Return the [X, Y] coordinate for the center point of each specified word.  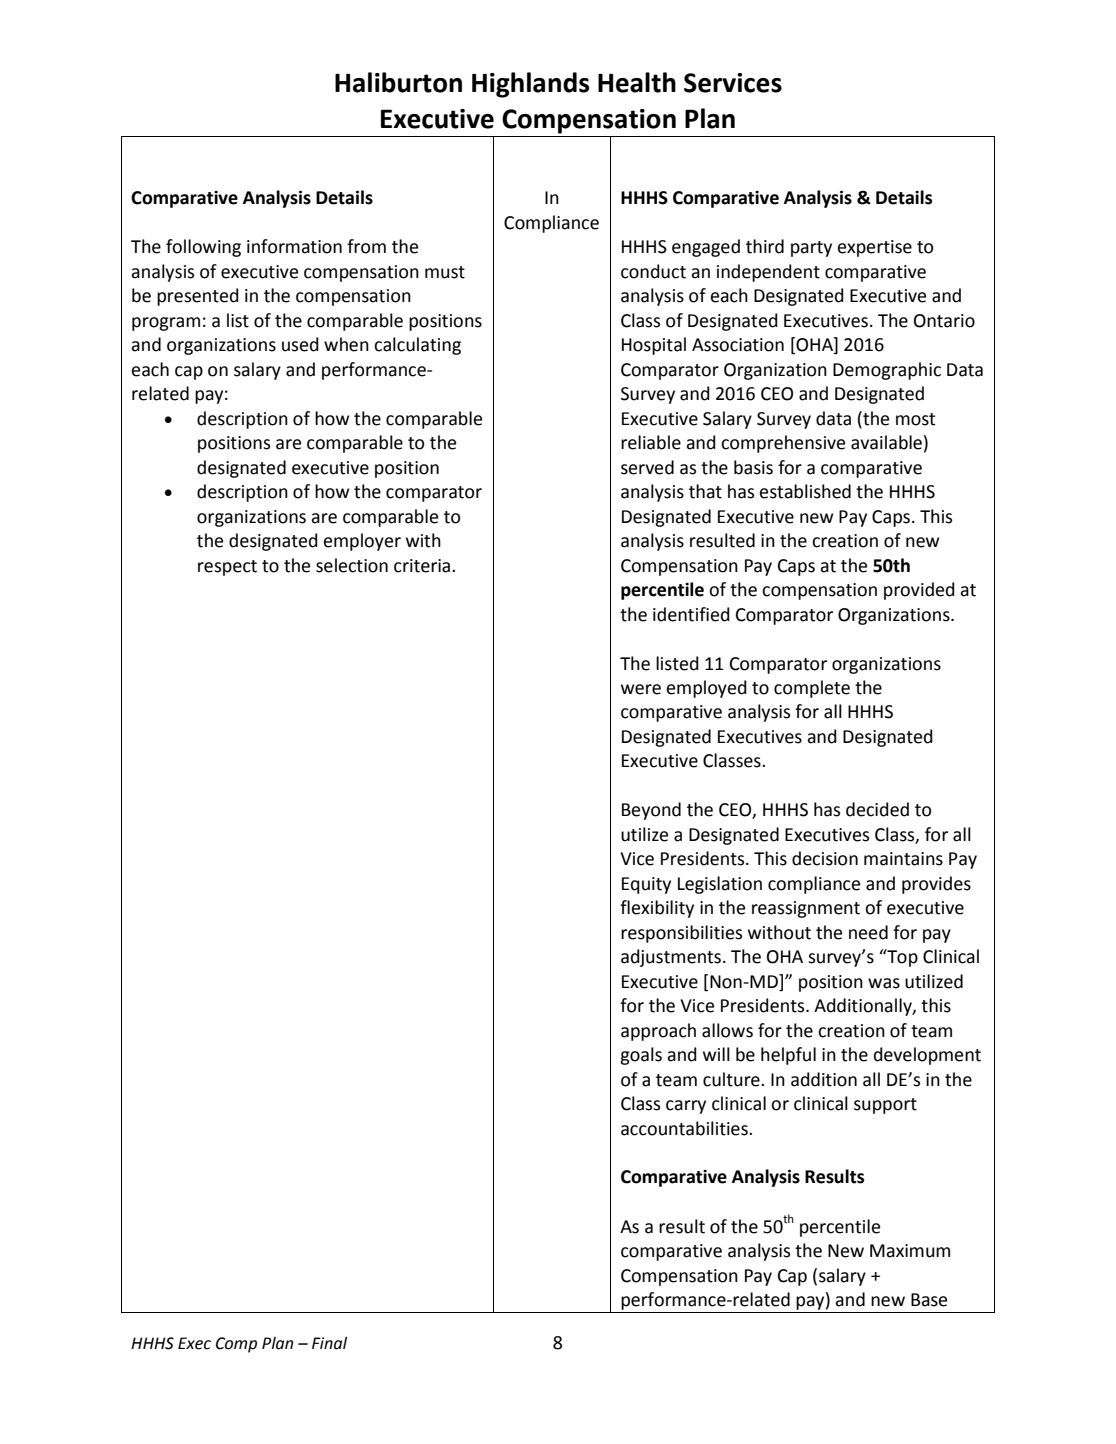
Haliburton [398, 82]
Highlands [530, 85]
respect [227, 568]
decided [877, 809]
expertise [875, 248]
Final [329, 1343]
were [641, 689]
